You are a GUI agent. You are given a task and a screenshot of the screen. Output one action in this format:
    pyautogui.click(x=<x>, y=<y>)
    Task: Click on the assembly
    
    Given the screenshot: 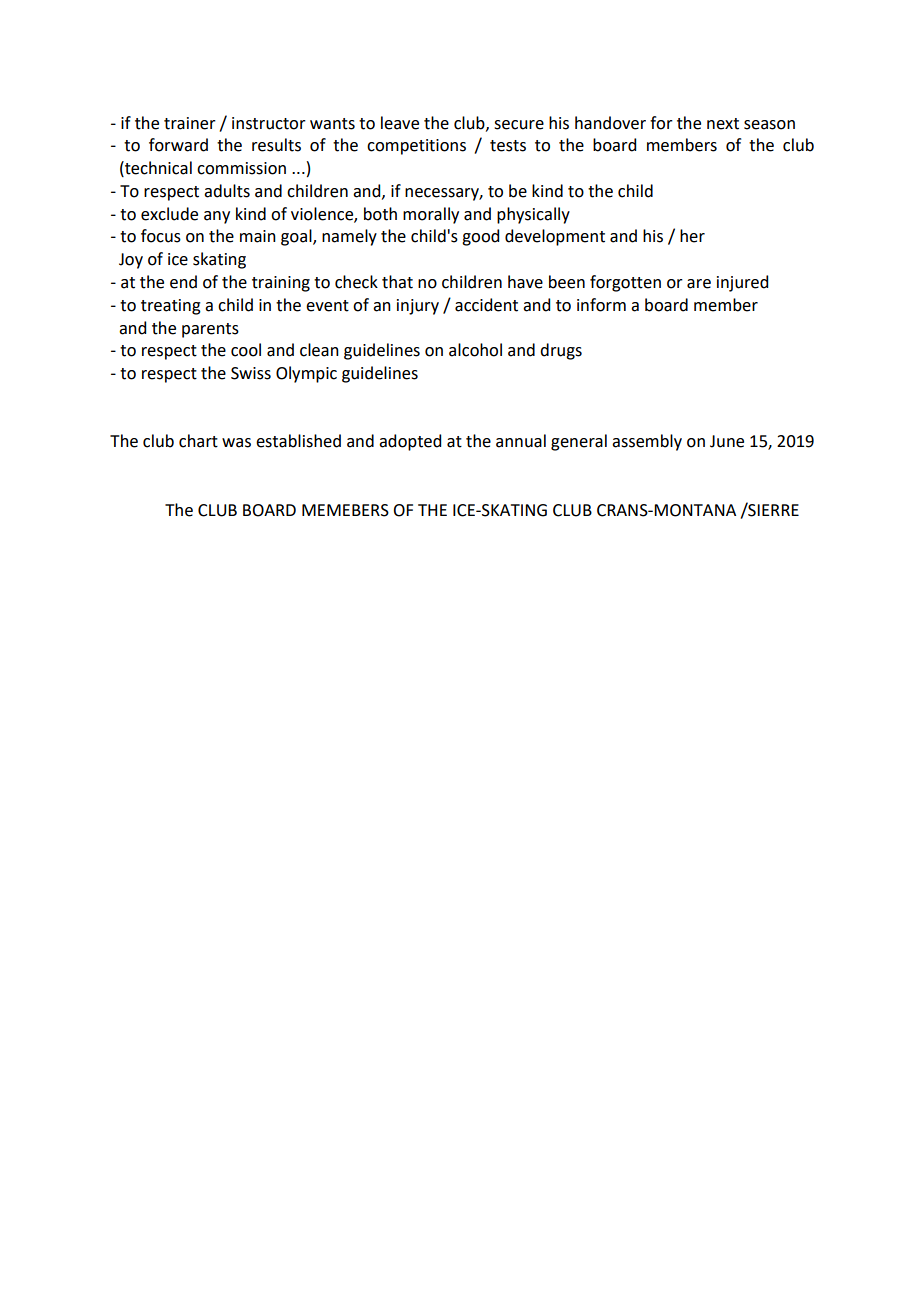 What is the action you would take?
    pyautogui.click(x=647, y=442)
